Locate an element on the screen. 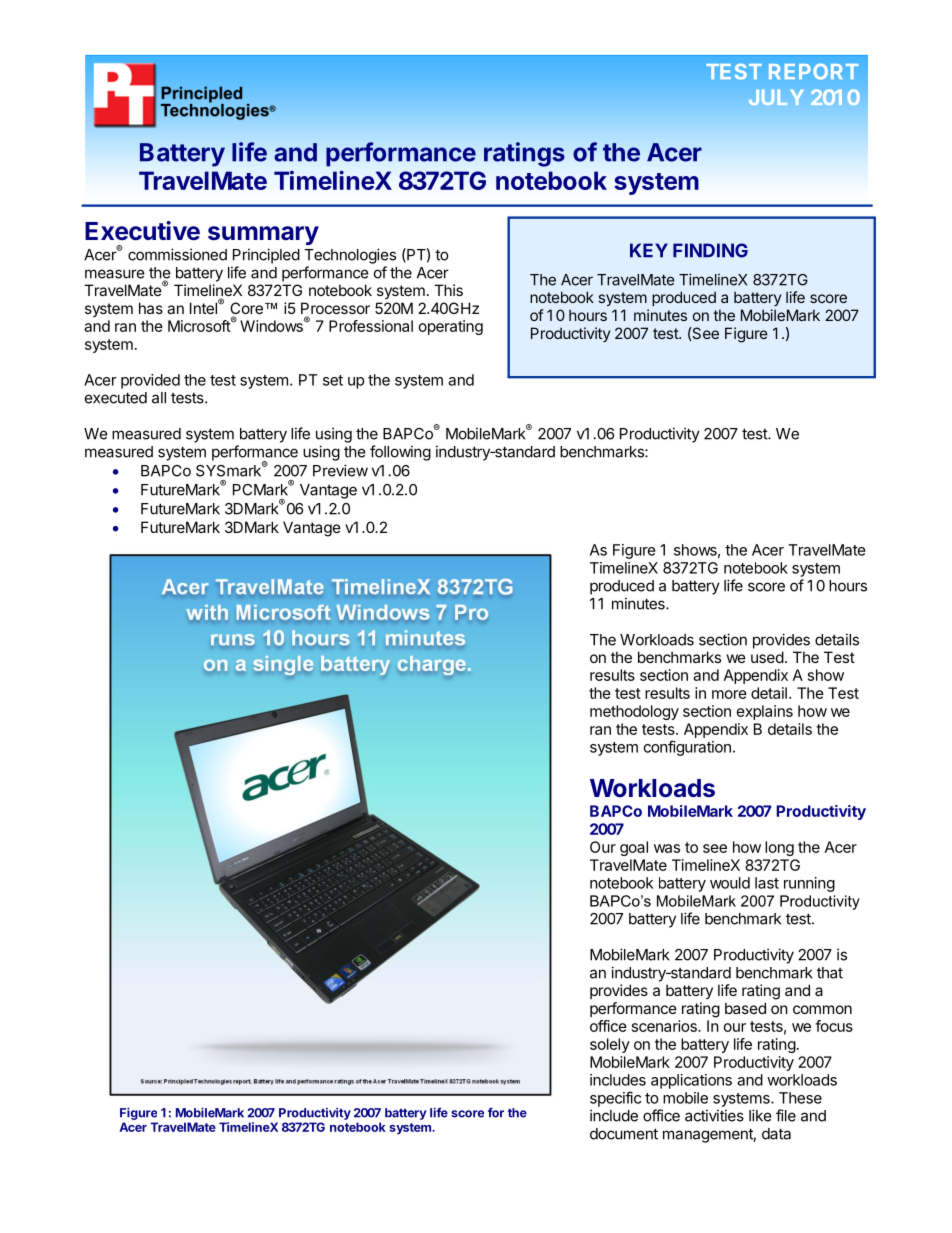  Preview is located at coordinates (340, 470).
